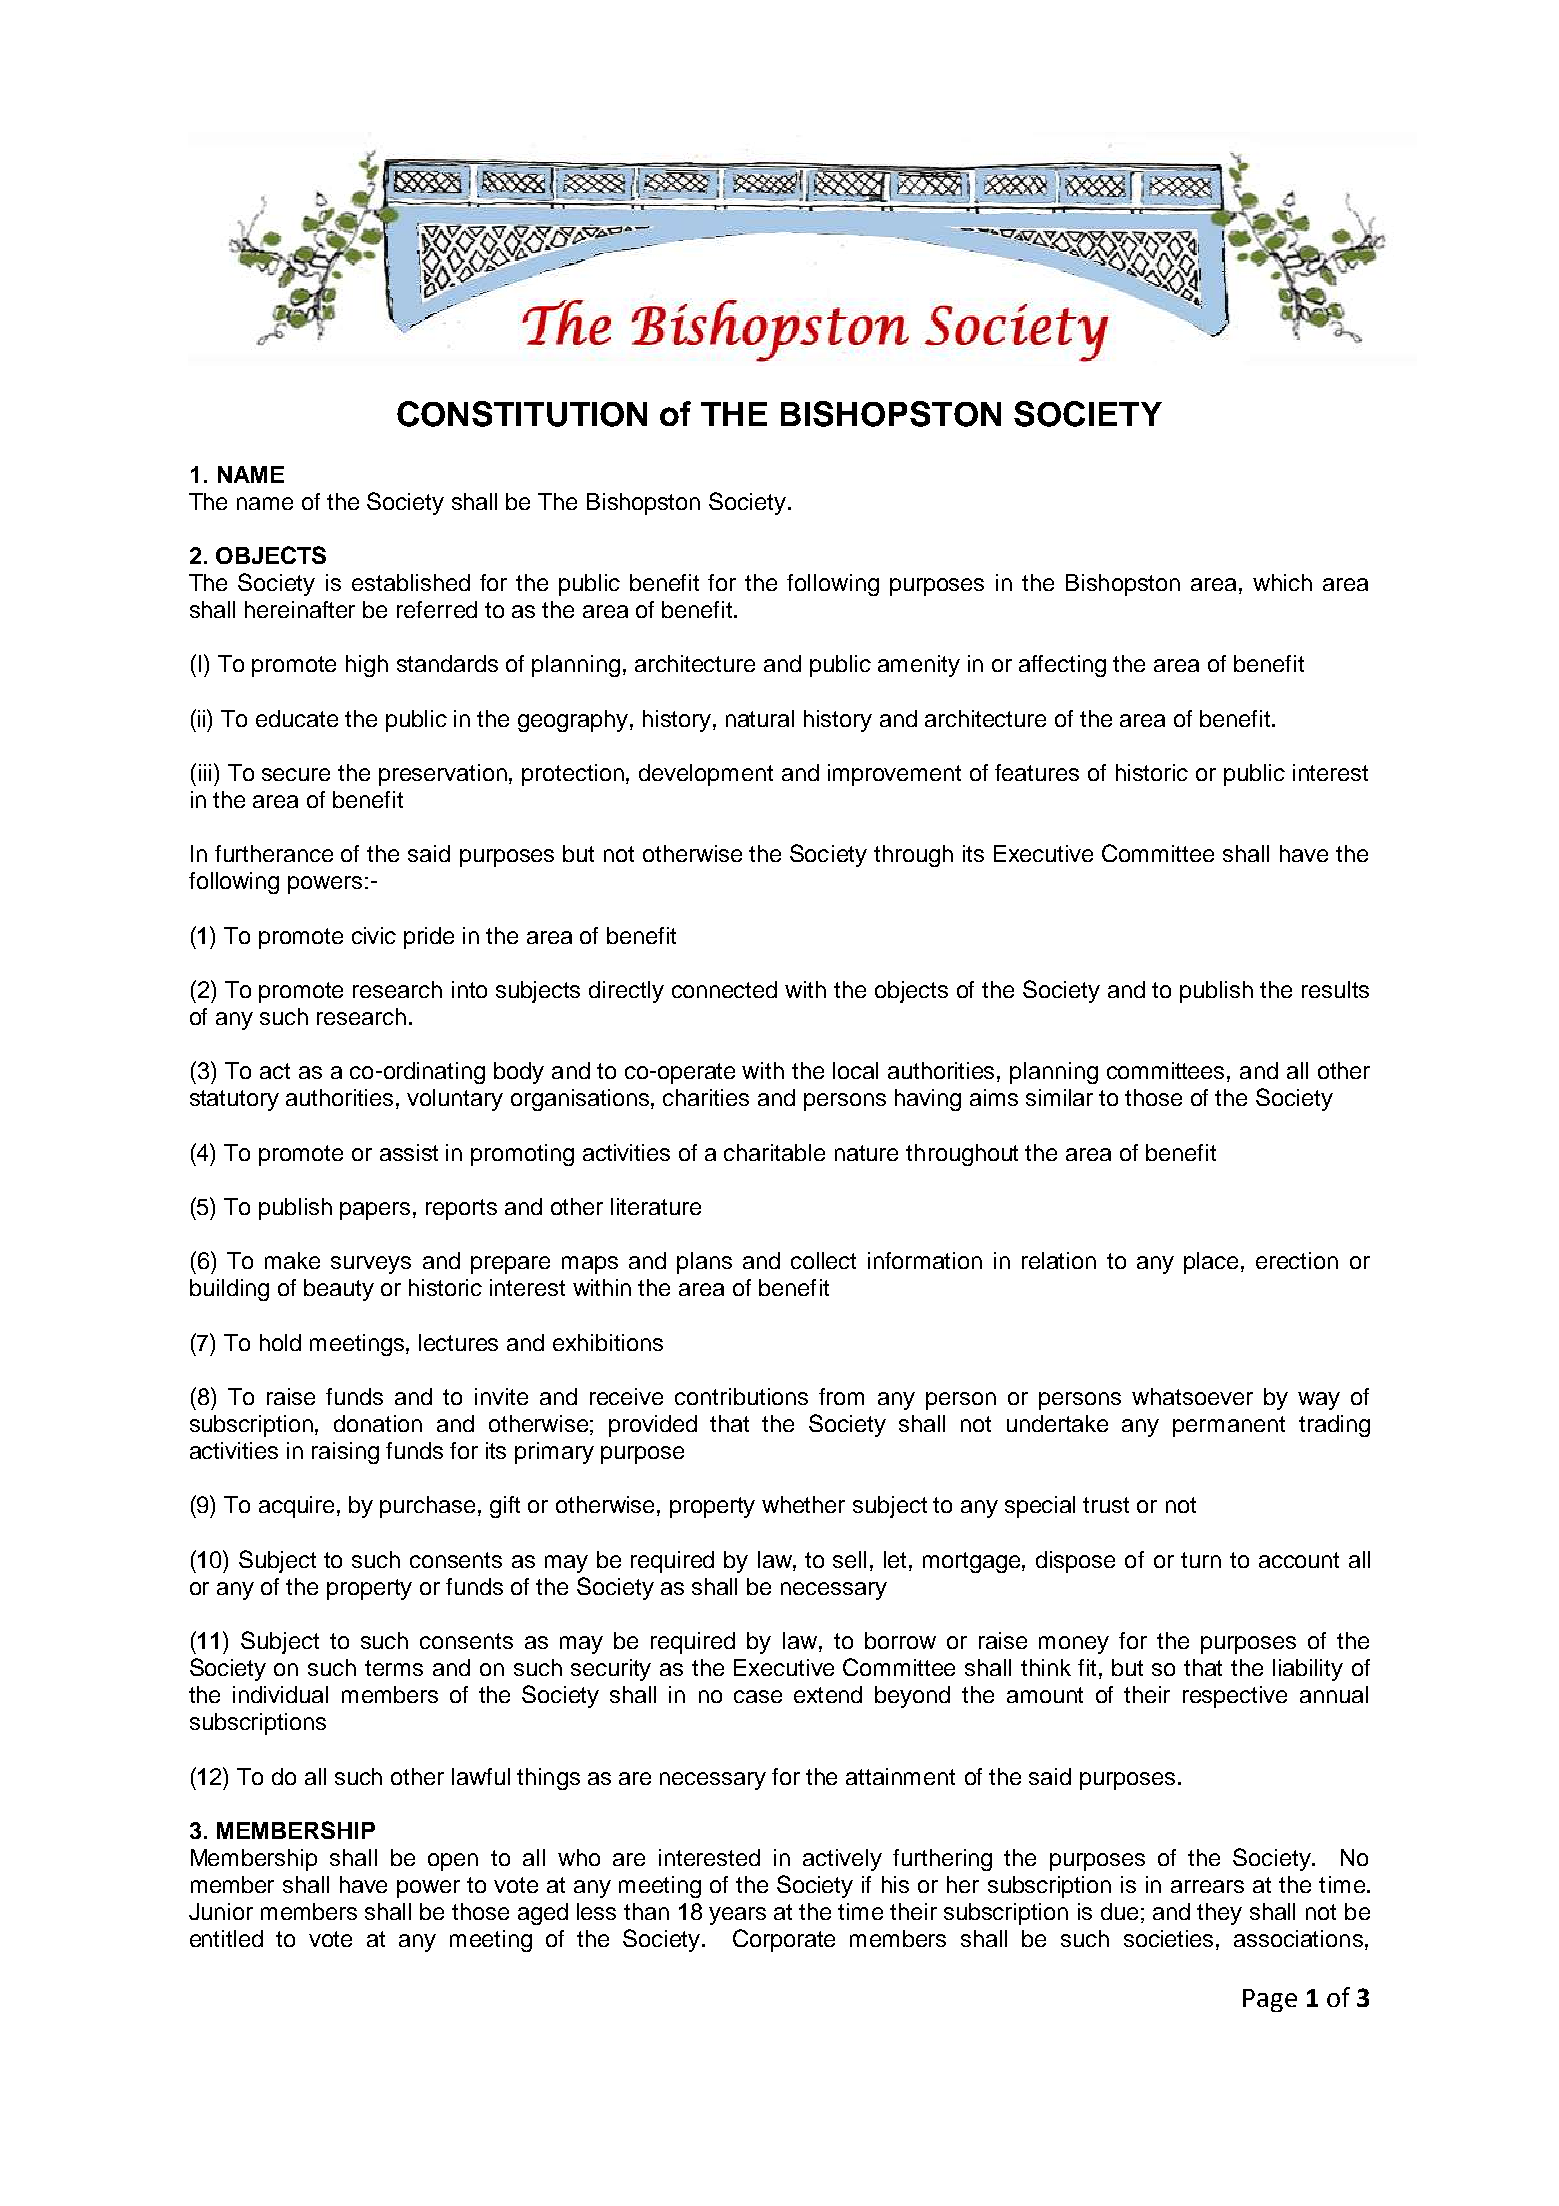  What do you see at coordinates (226, 1938) in the document?
I see `entitled` at bounding box center [226, 1938].
